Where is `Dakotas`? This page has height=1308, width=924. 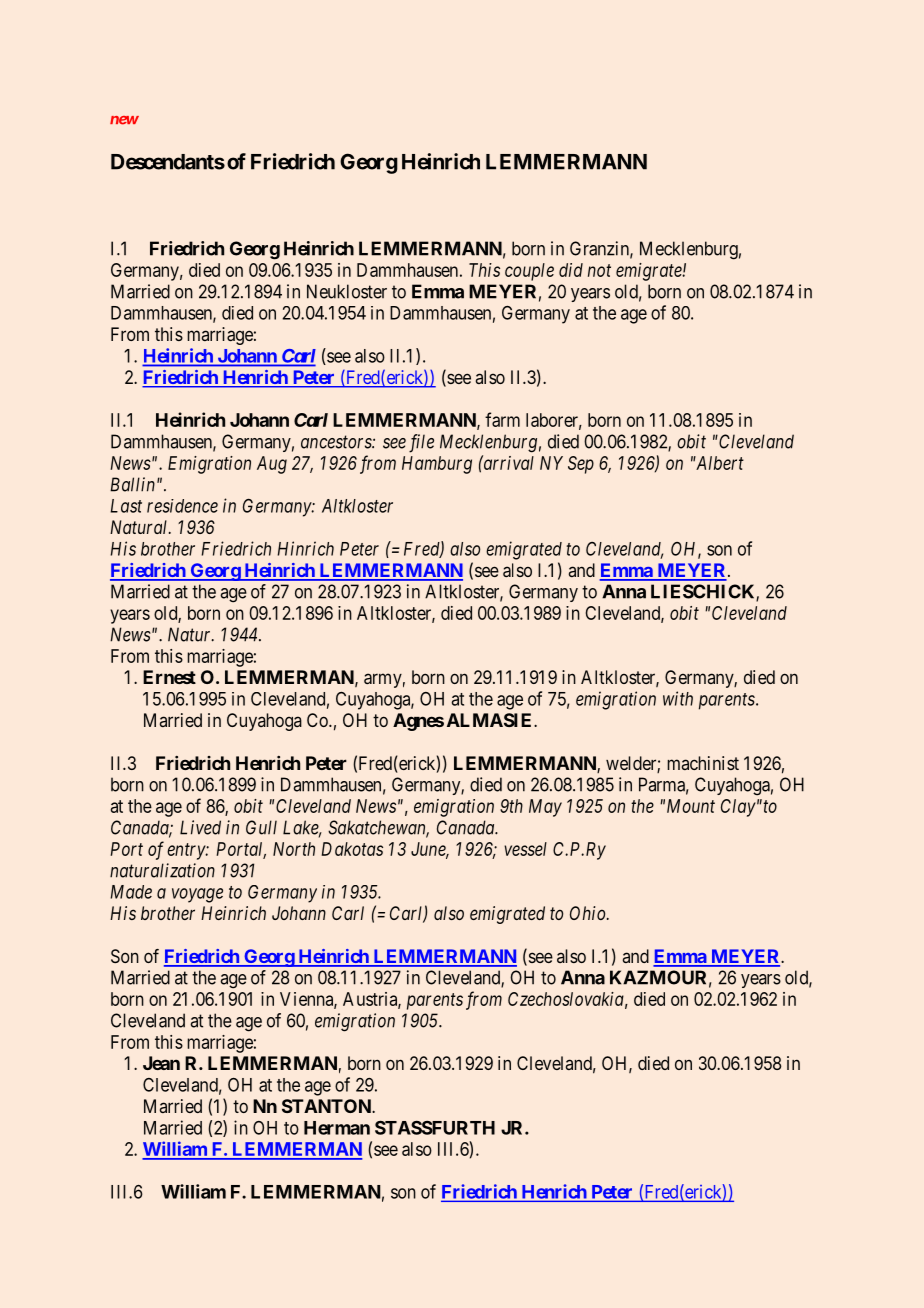
Dakotas is located at coordinates (352, 849).
